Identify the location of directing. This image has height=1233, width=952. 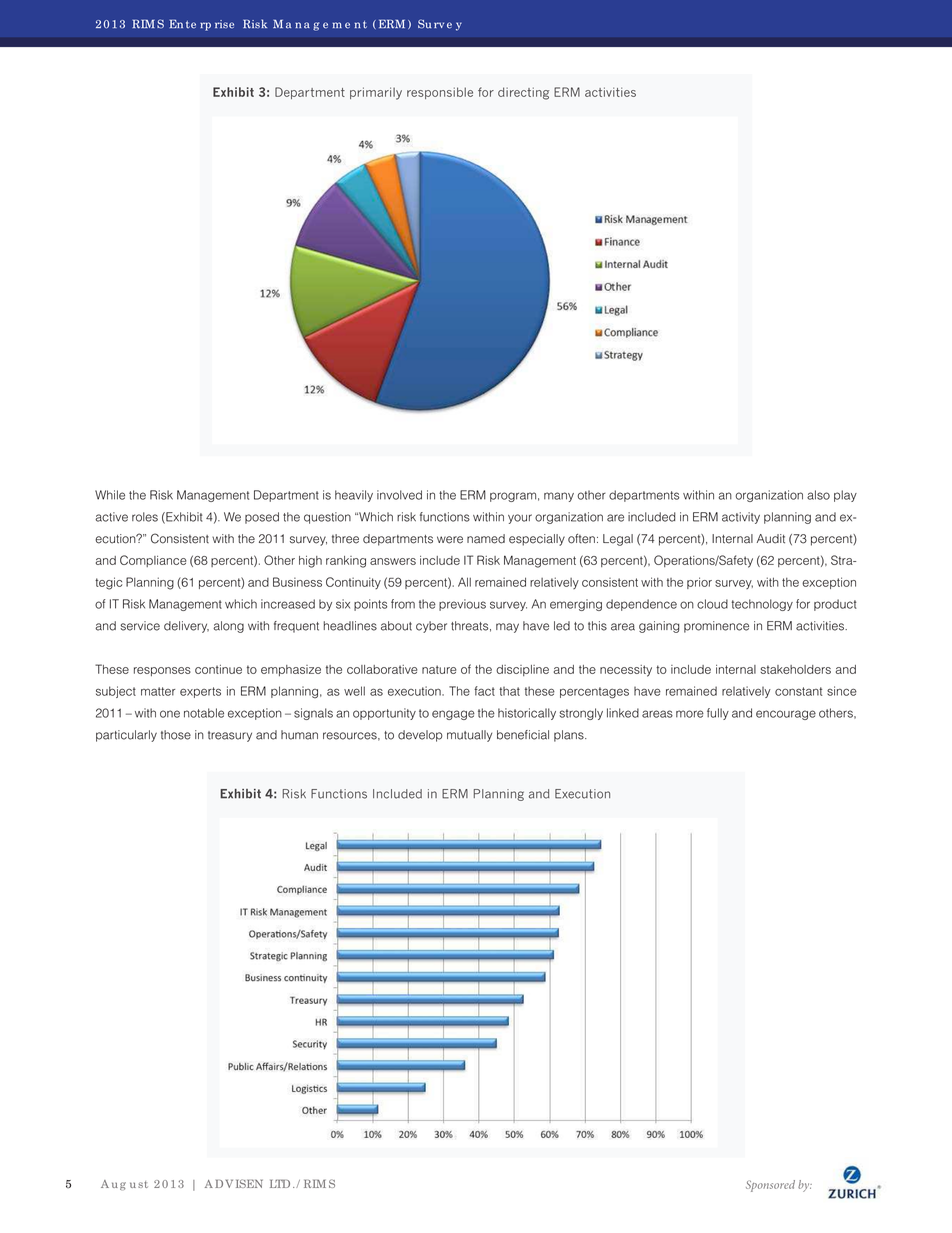
(523, 93).
